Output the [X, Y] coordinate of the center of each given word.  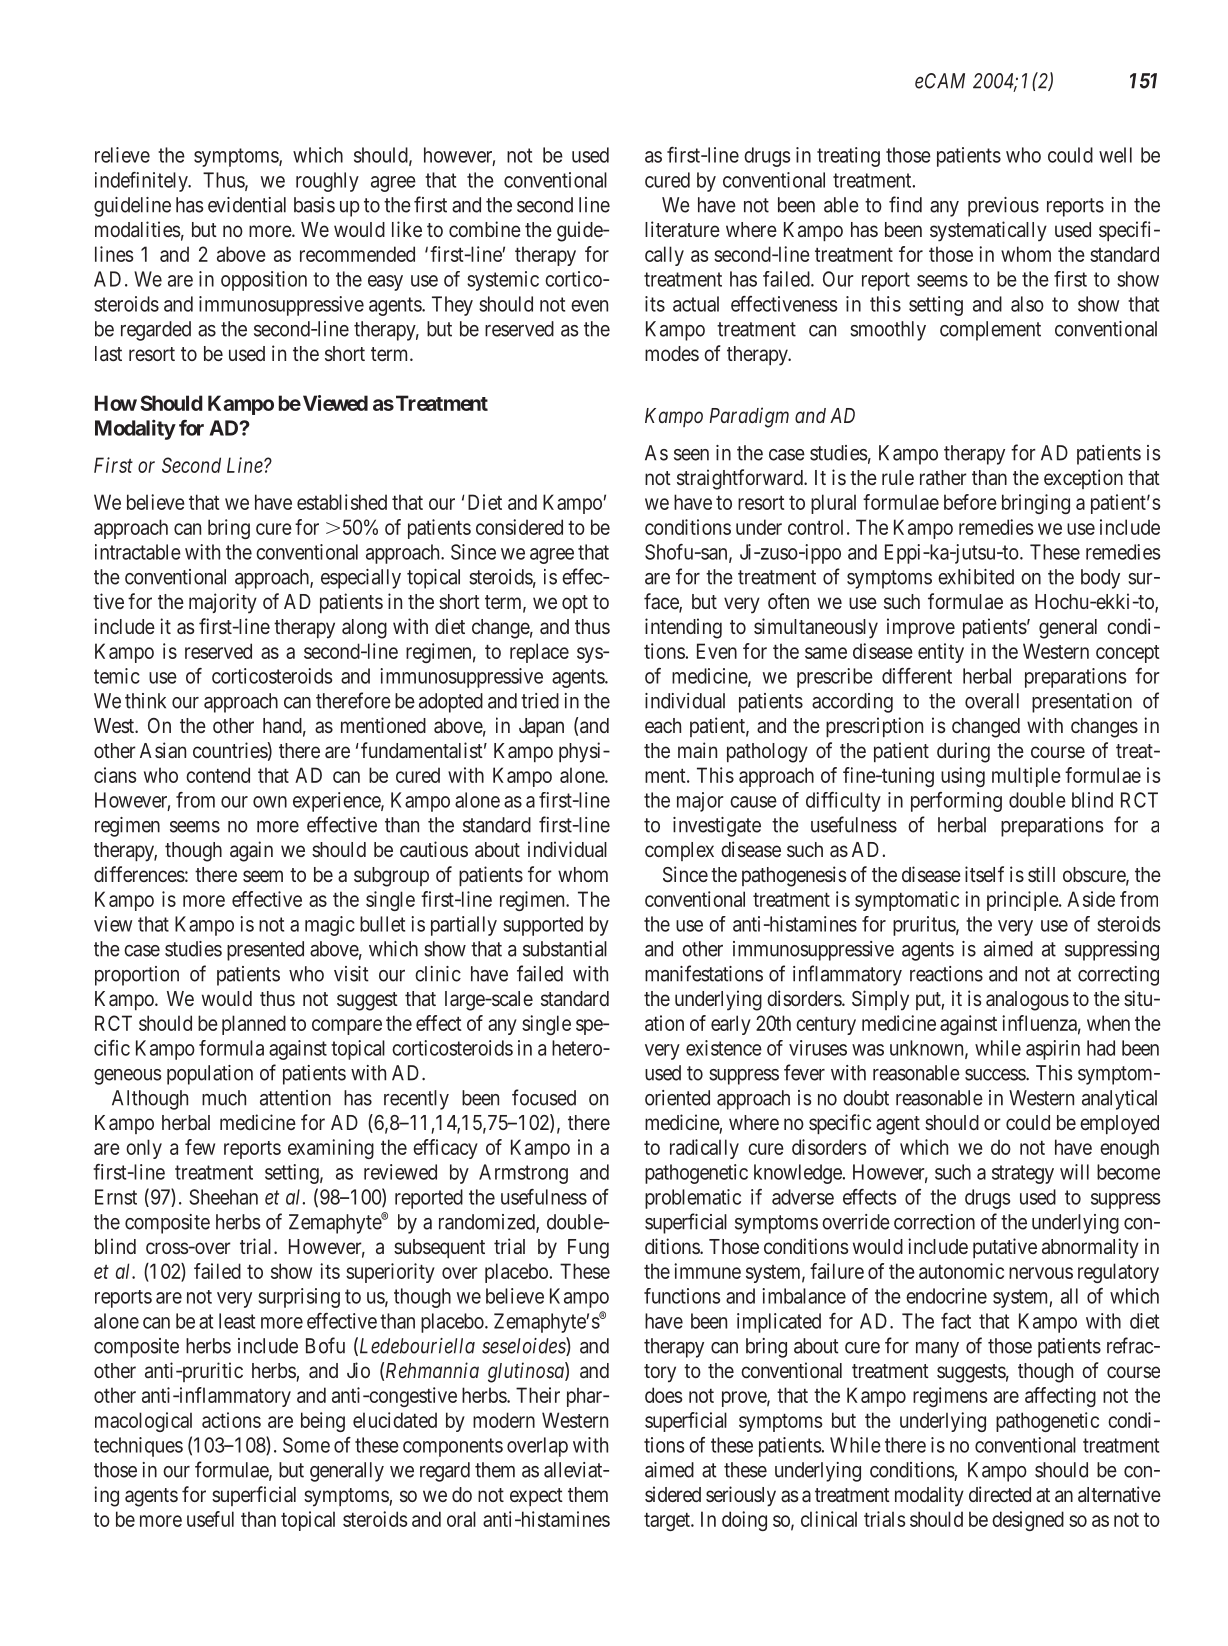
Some [306, 1445]
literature [682, 229]
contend [218, 775]
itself [984, 874]
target [668, 1522]
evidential [247, 205]
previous [1003, 207]
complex [679, 851]
